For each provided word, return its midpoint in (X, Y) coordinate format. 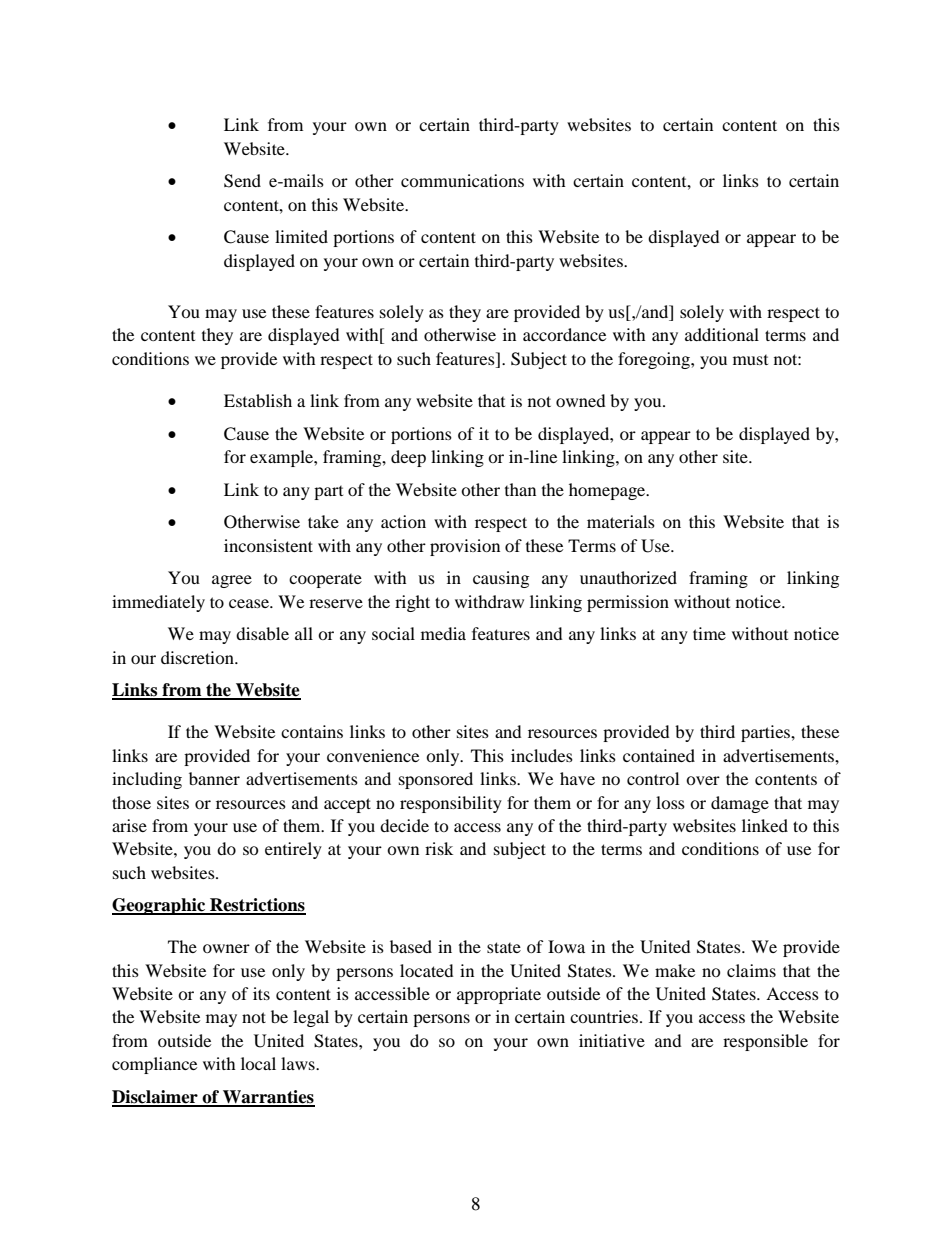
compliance (154, 1065)
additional (722, 334)
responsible (765, 1042)
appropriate (499, 995)
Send (242, 181)
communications (462, 180)
